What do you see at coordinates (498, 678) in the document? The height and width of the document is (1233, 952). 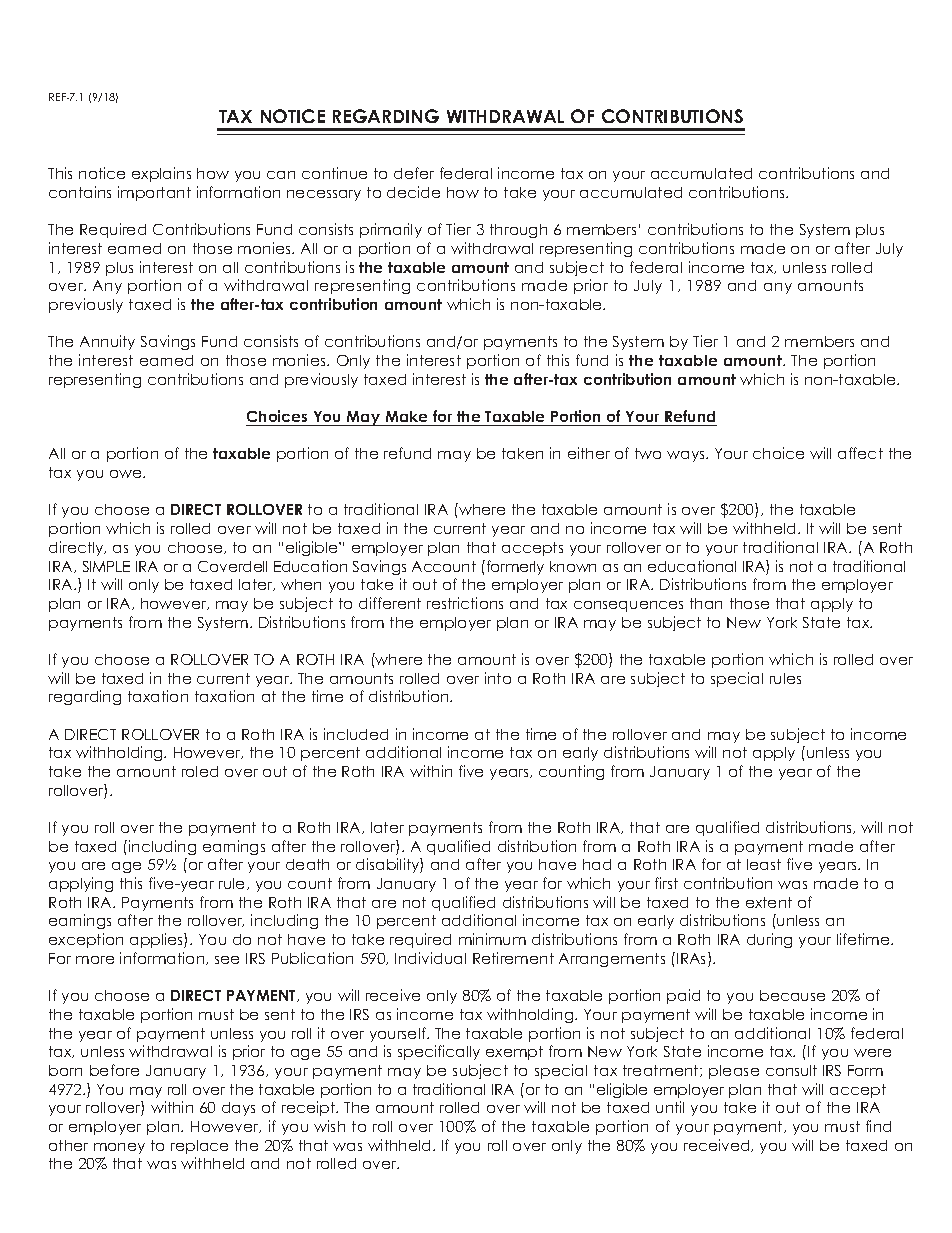 I see `into` at bounding box center [498, 678].
